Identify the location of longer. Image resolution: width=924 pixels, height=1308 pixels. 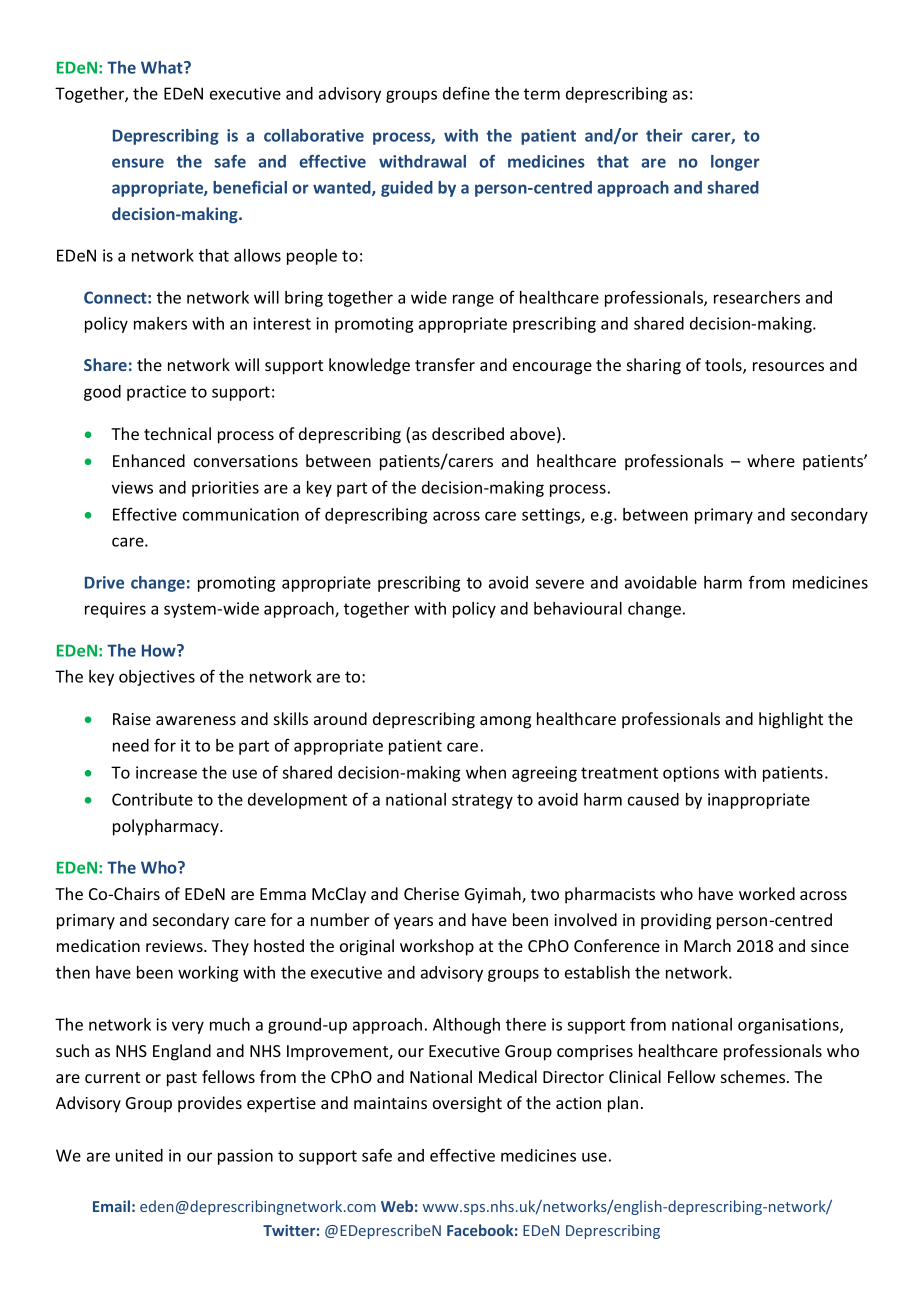
(735, 163).
